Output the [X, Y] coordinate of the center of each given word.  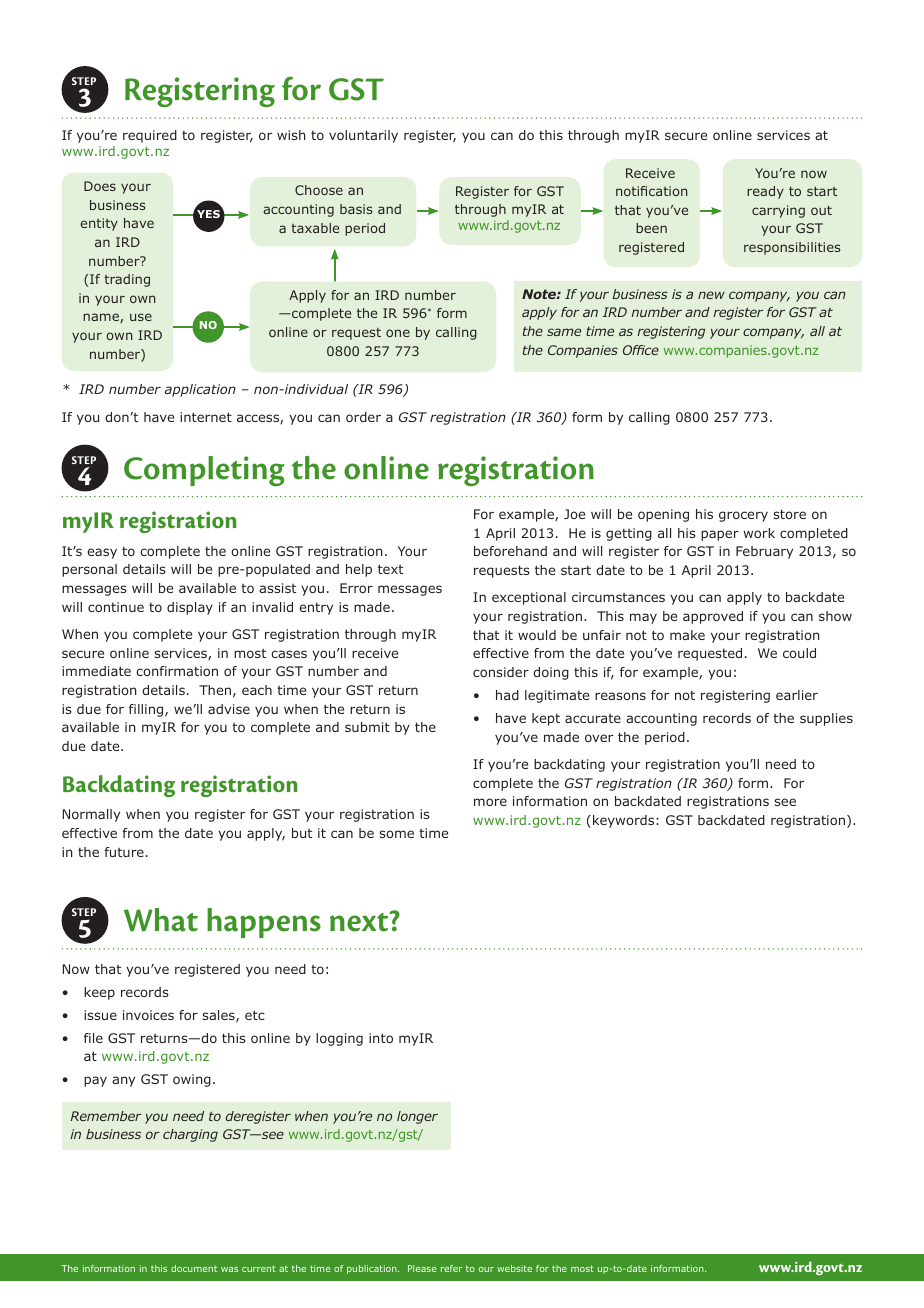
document [194, 1268]
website [514, 1268]
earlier [797, 695]
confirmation [177, 671]
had [507, 695]
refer [451, 1268]
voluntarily [363, 136]
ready [765, 192]
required [150, 136]
